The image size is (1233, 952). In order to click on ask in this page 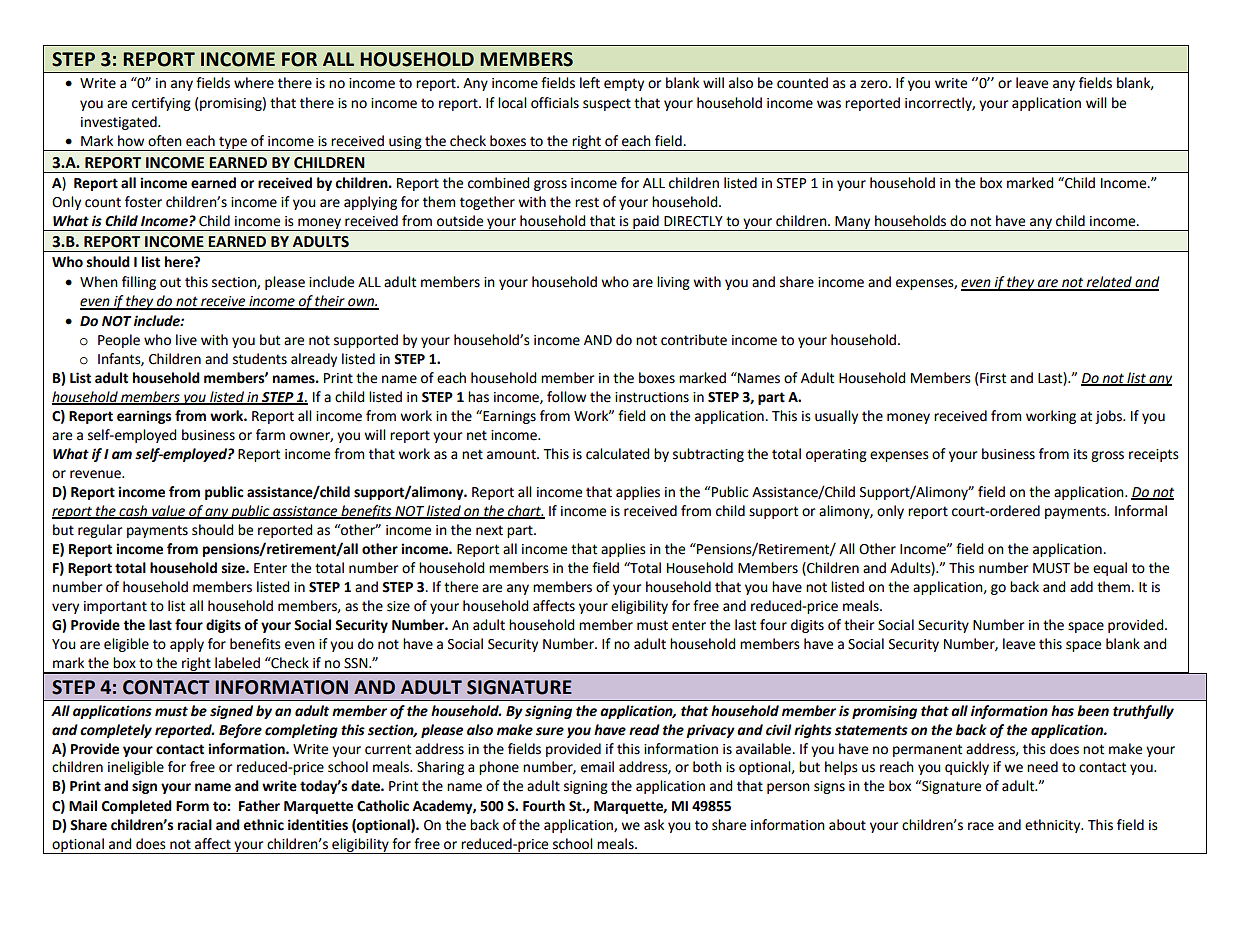, I will do `click(654, 825)`.
